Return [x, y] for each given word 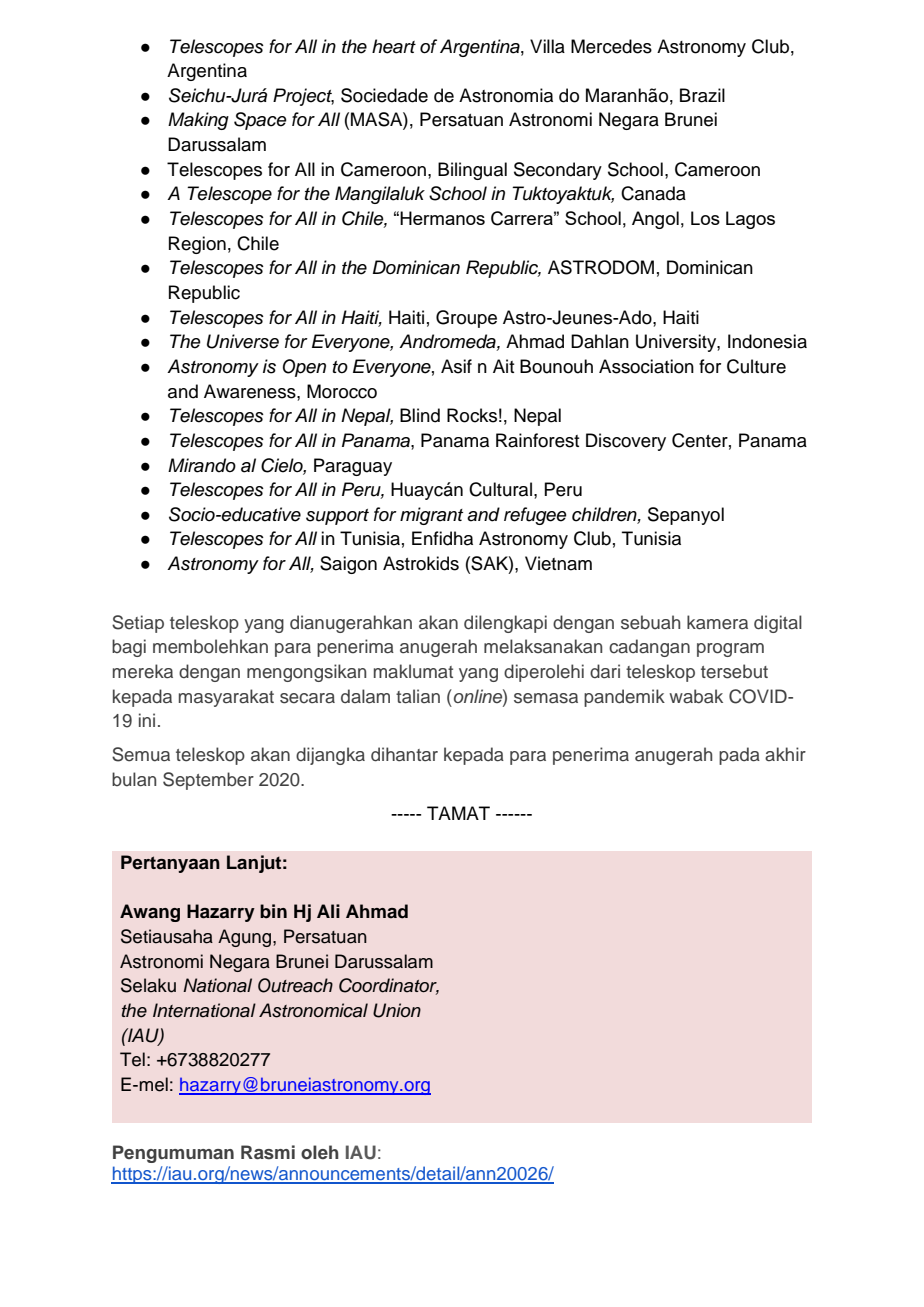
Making [198, 121]
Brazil [702, 95]
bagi [129, 648]
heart [394, 46]
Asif [456, 366]
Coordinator [389, 986]
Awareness [251, 391]
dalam [365, 696]
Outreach [295, 985]
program [730, 650]
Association [646, 366]
